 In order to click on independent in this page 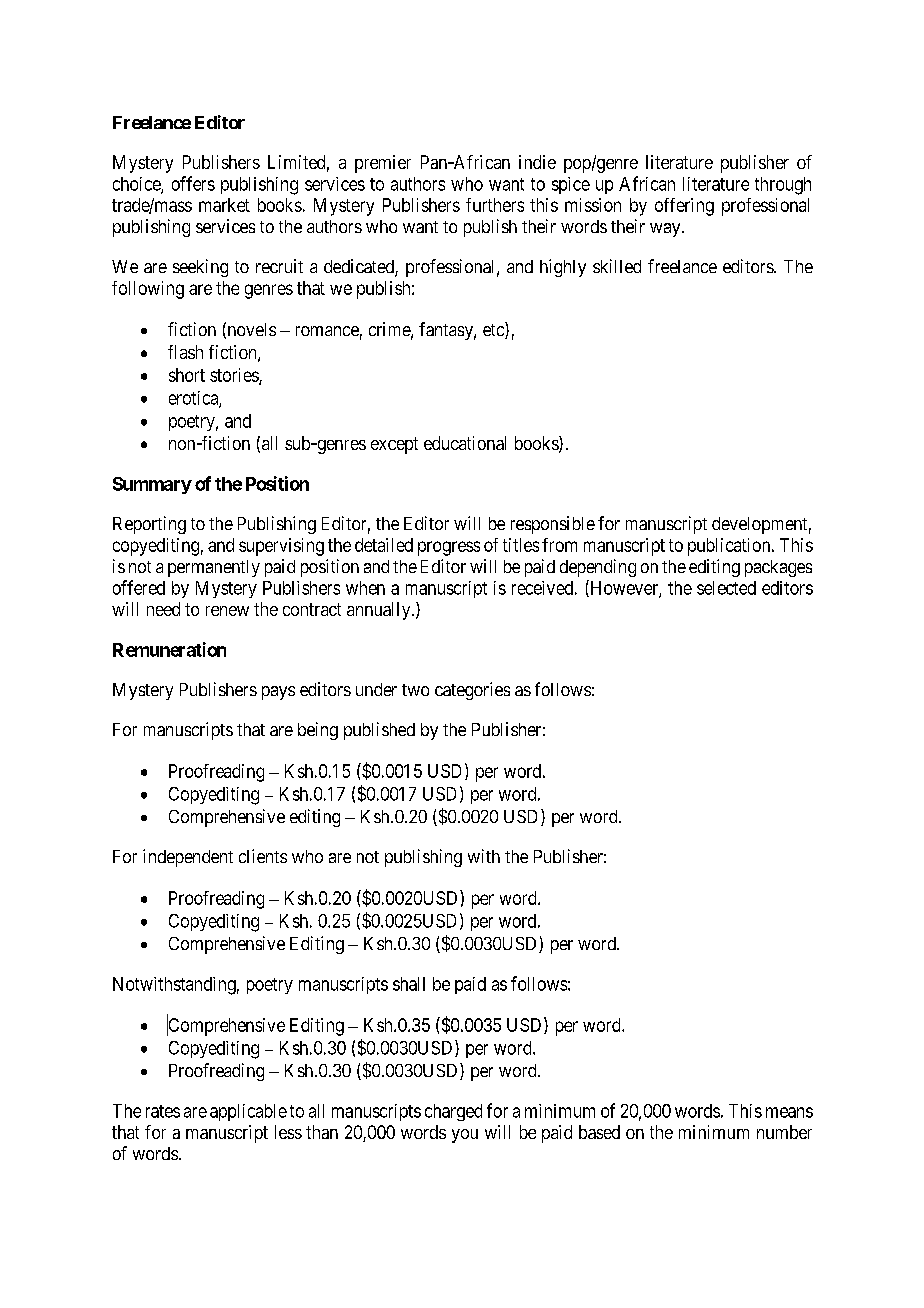, I will do `click(188, 858)`.
